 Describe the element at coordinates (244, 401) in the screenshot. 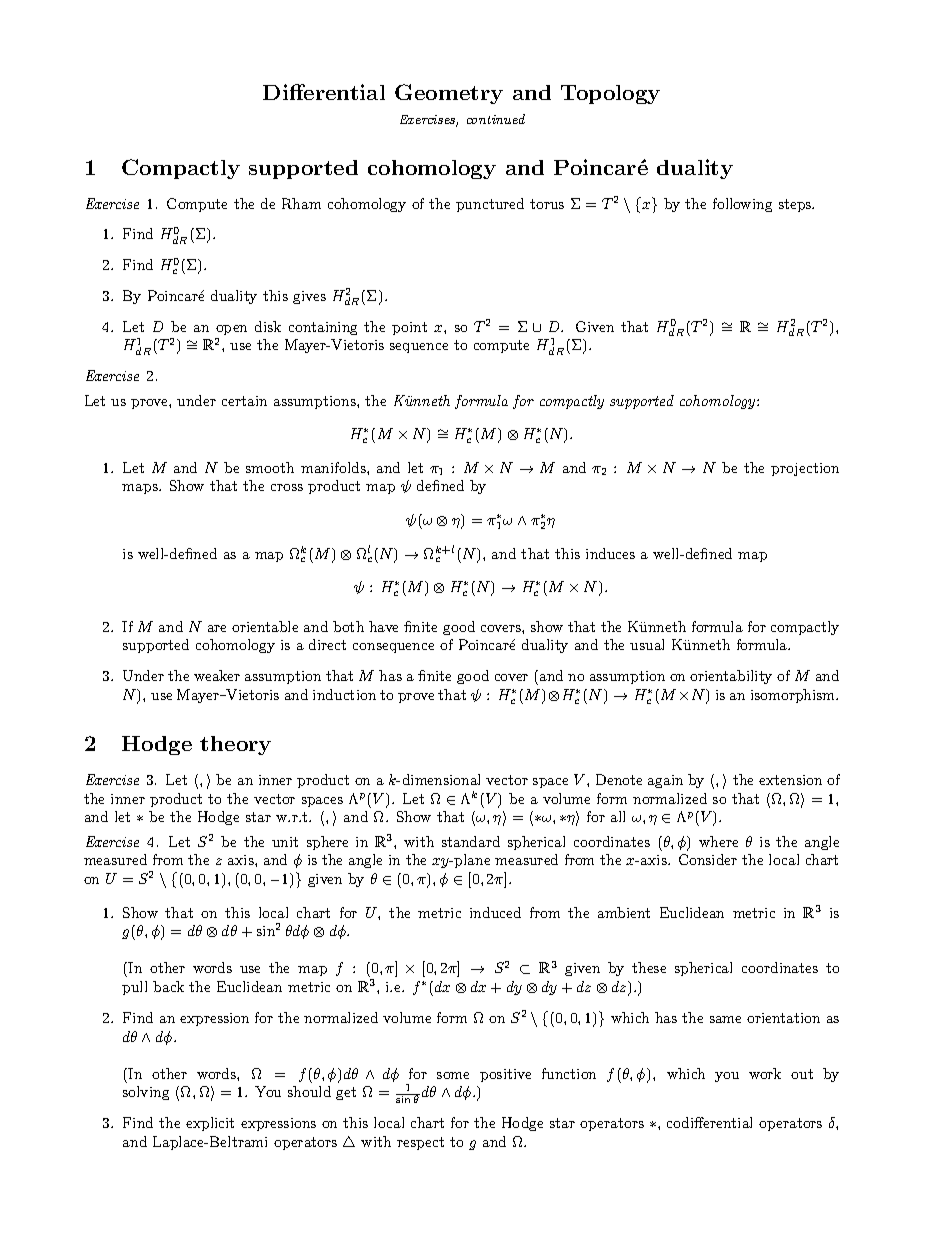

I see `certain` at that location.
